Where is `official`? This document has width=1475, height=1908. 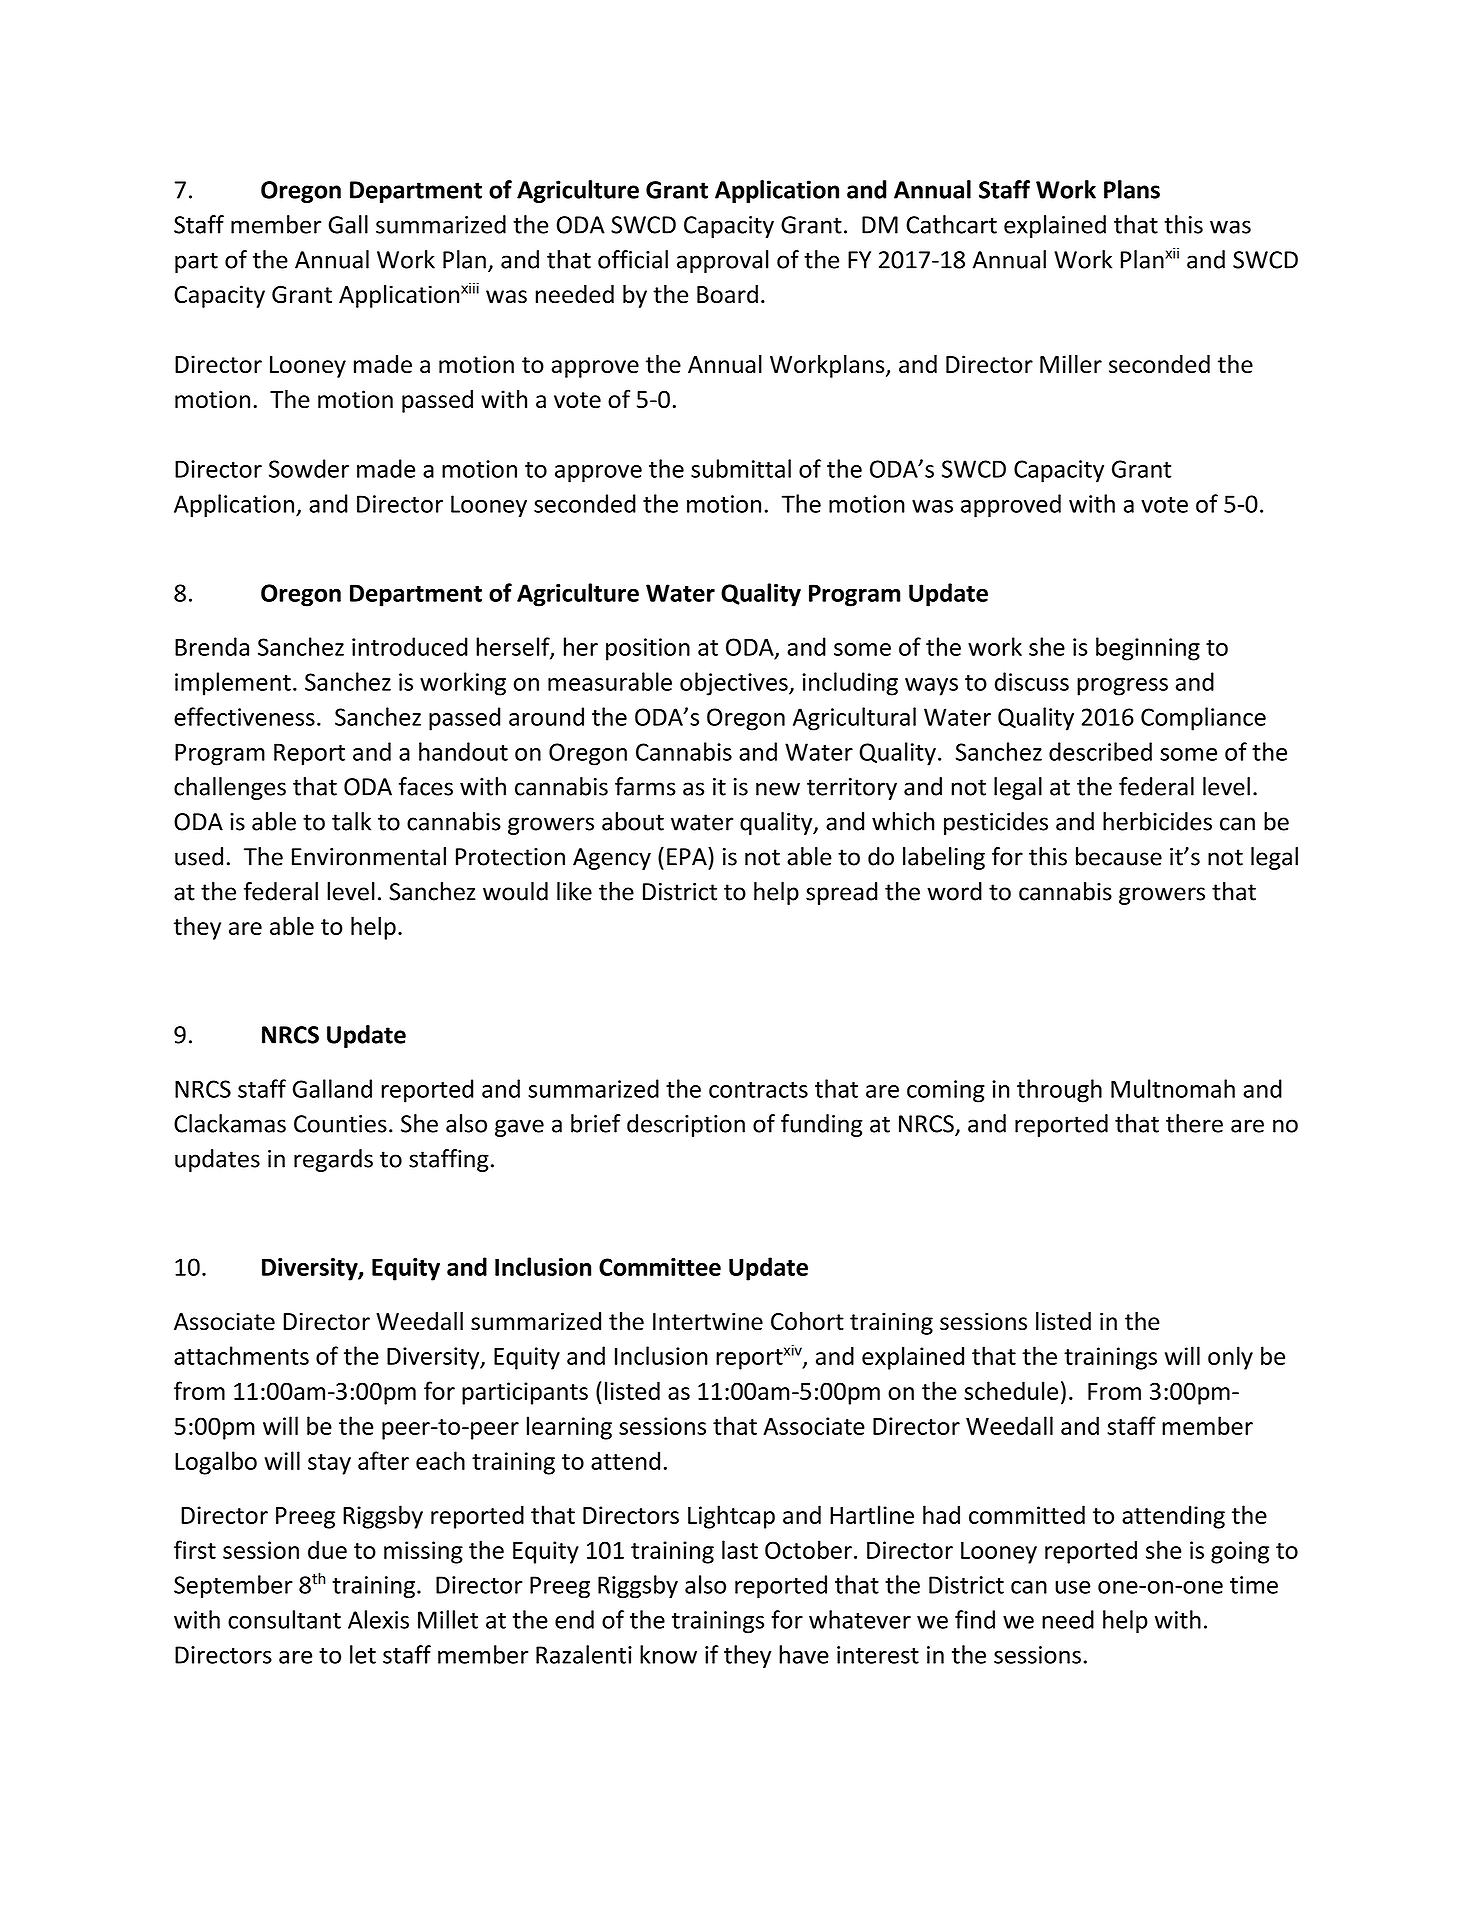 official is located at coordinates (633, 259).
